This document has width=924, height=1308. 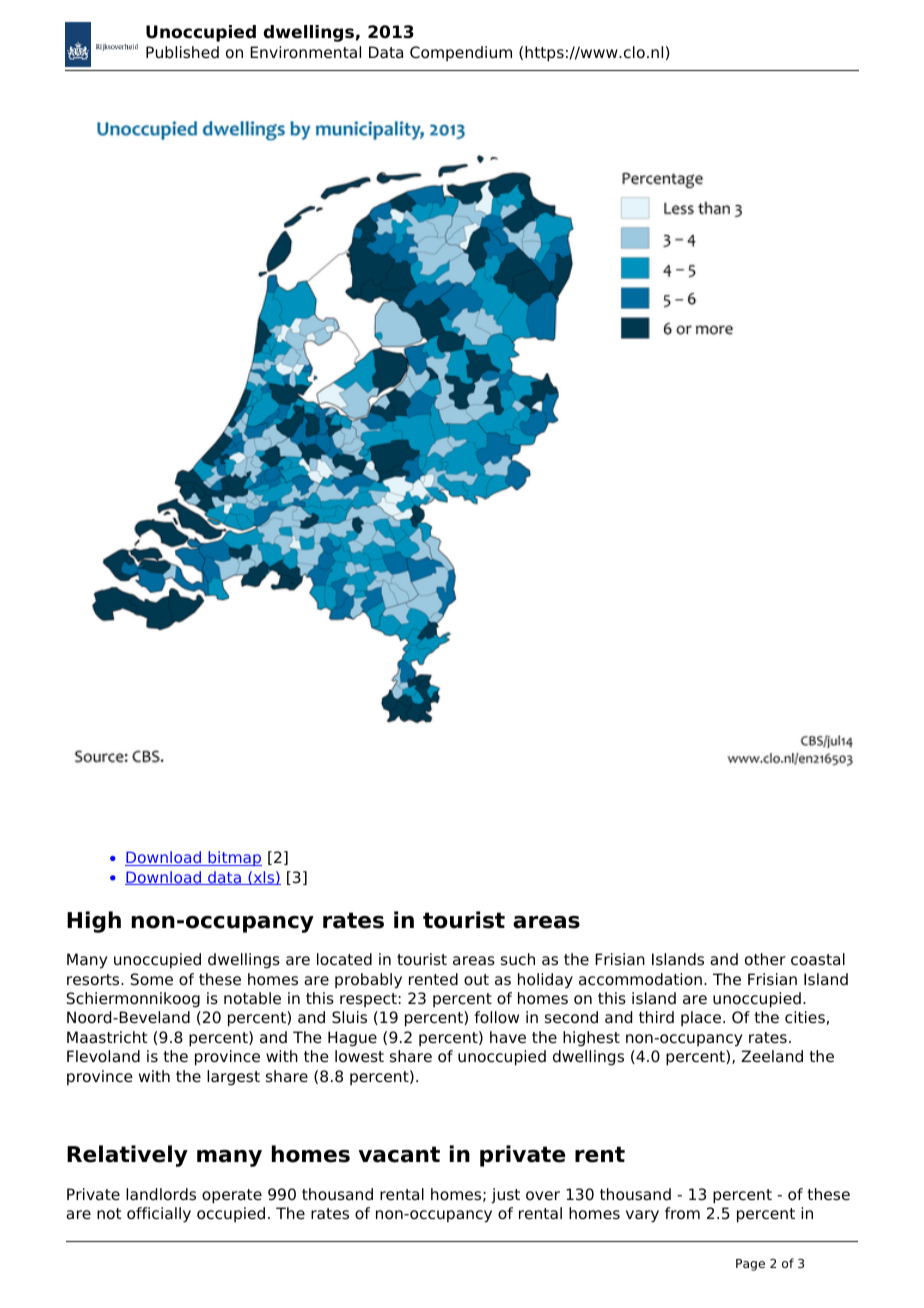 I want to click on Compendium, so click(x=461, y=53).
